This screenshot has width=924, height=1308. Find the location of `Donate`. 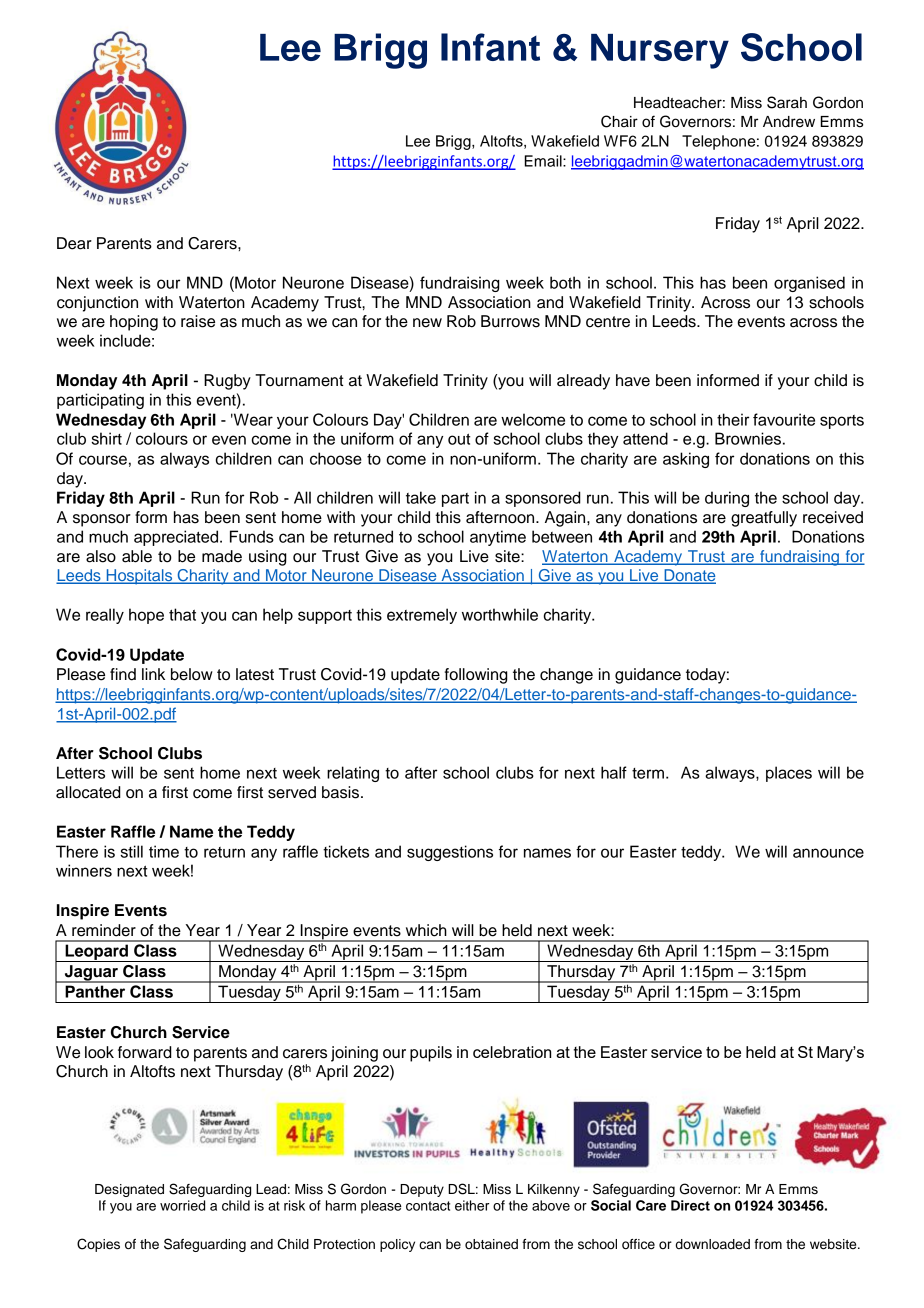

Donate is located at coordinates (689, 576).
